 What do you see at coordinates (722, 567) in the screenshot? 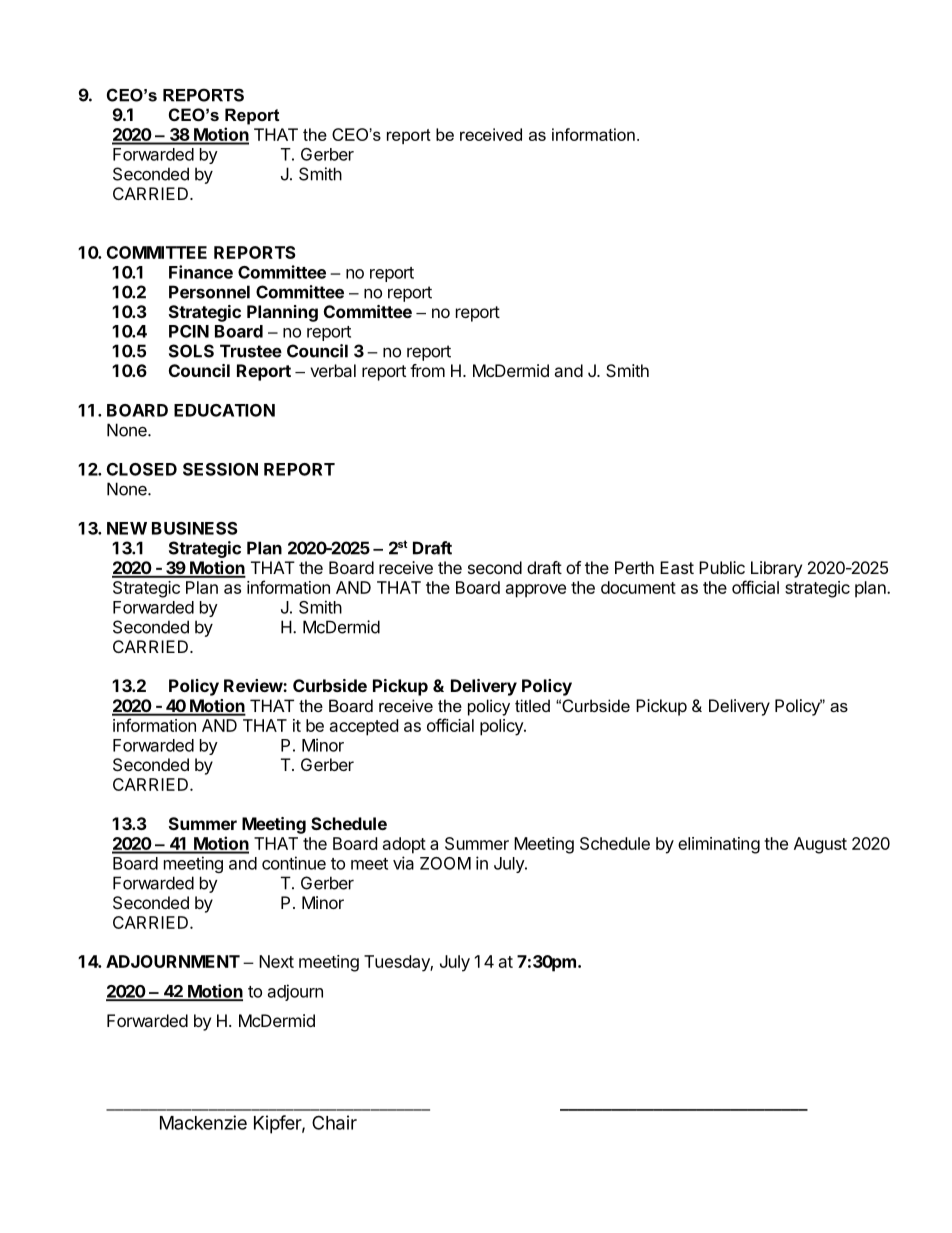
I see `Public` at bounding box center [722, 567].
